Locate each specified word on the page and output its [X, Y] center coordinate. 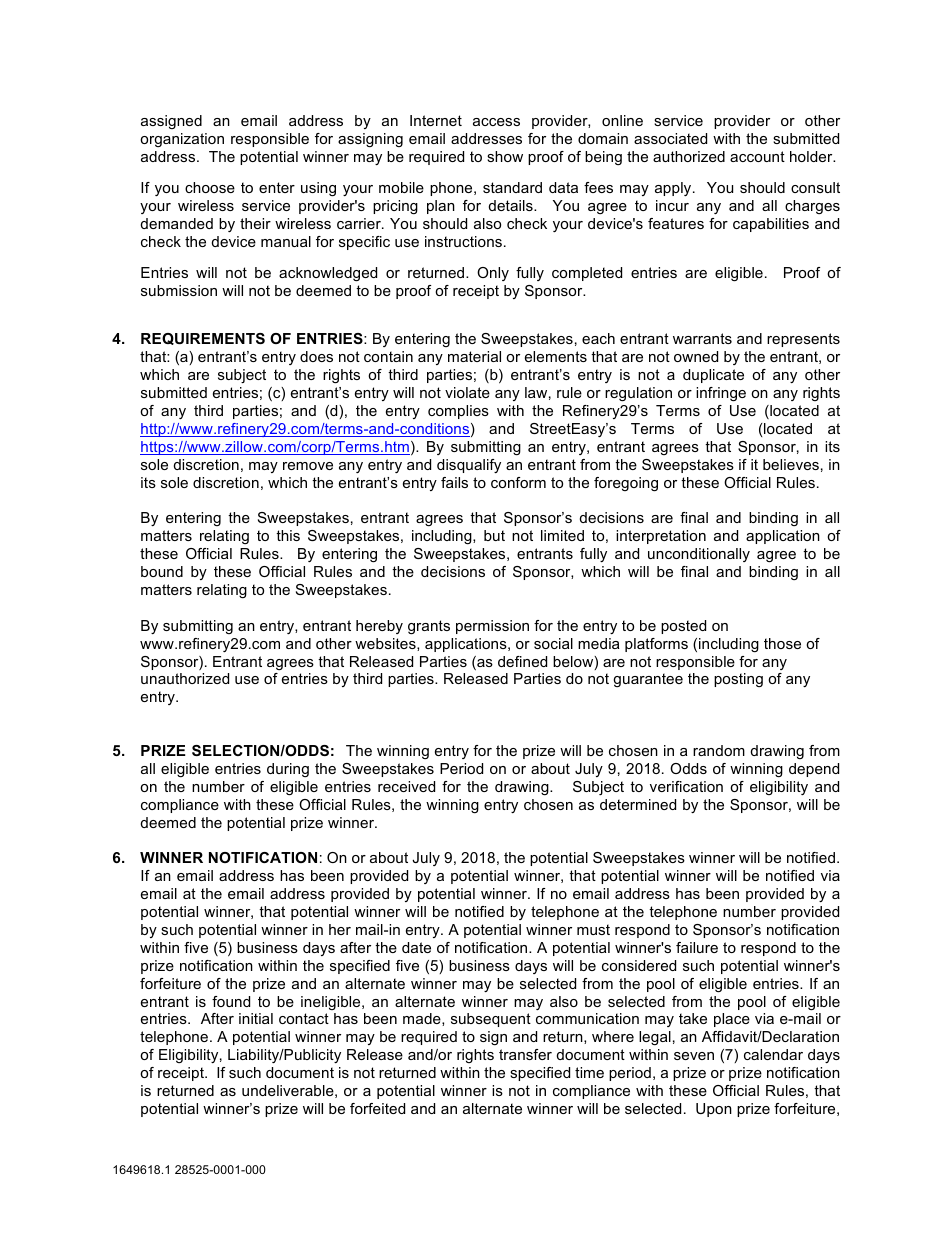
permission [492, 627]
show [505, 156]
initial [256, 1018]
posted [683, 627]
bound [162, 571]
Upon [714, 1110]
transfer [525, 1054]
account [757, 156]
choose [210, 187]
